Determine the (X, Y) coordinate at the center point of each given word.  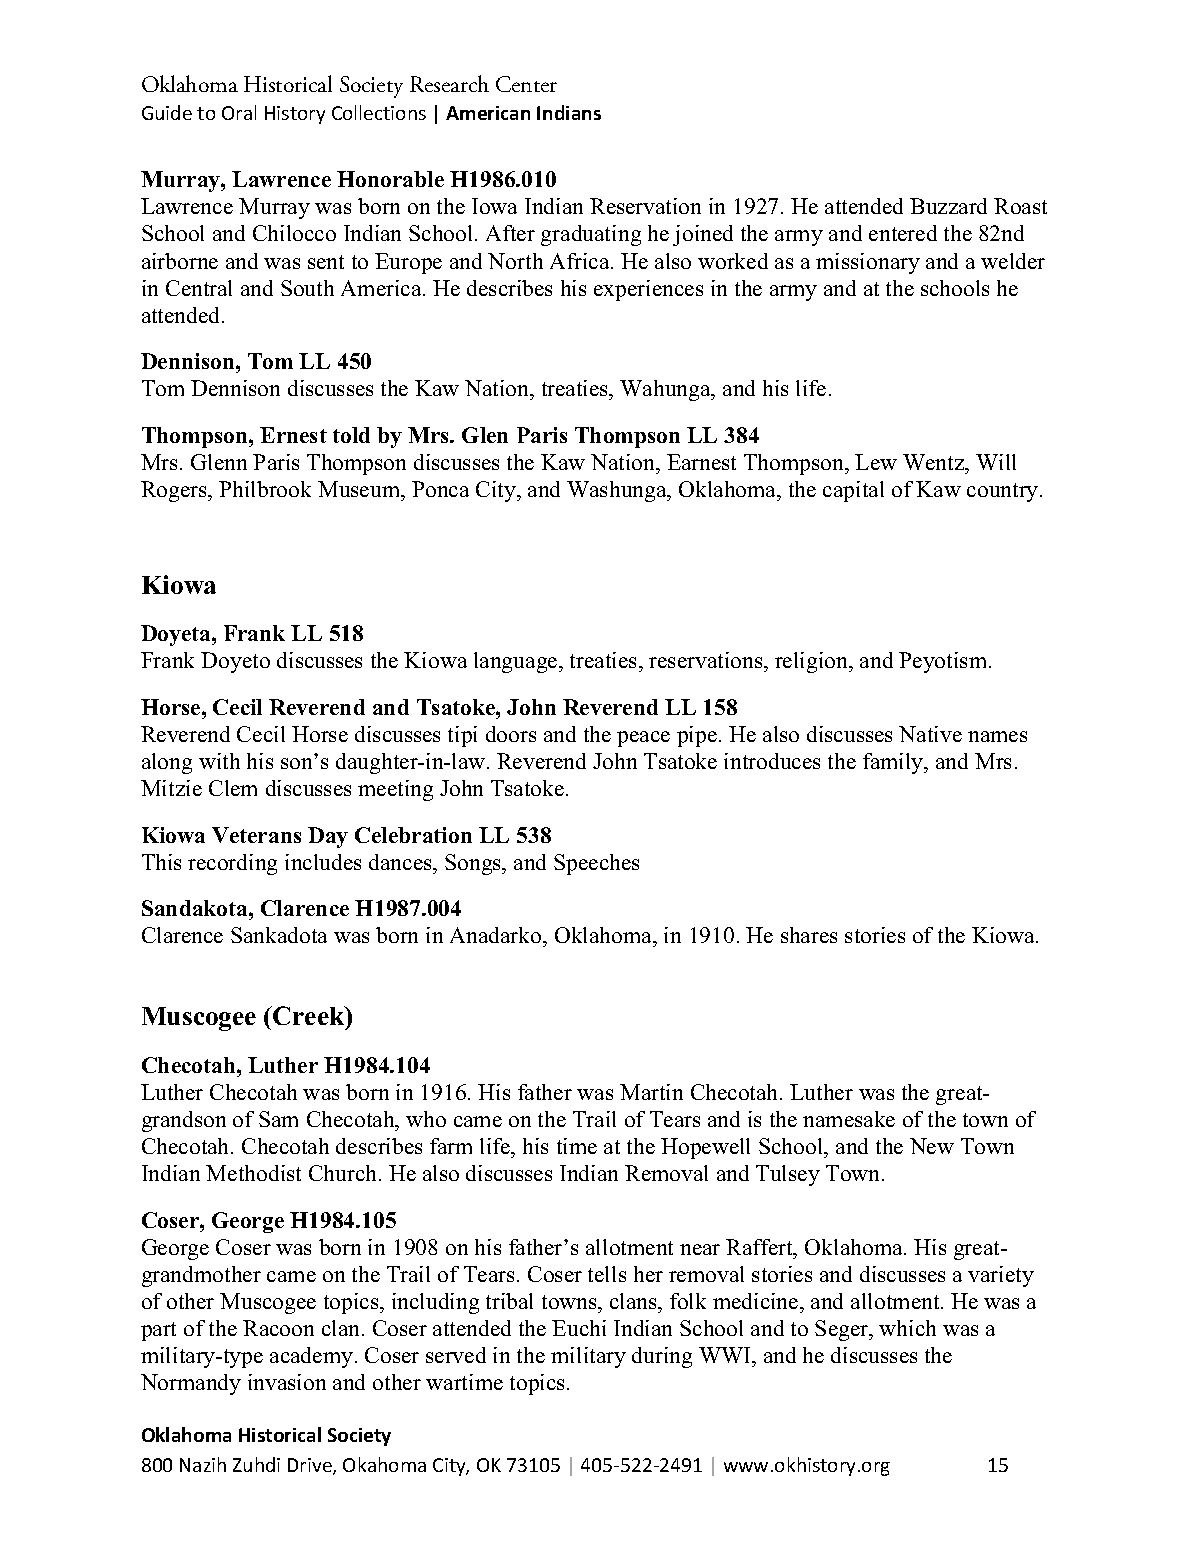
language (517, 662)
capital (853, 491)
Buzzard (948, 206)
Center (526, 84)
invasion (287, 1382)
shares (809, 935)
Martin (651, 1092)
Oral (239, 112)
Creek (310, 1017)
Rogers (175, 491)
